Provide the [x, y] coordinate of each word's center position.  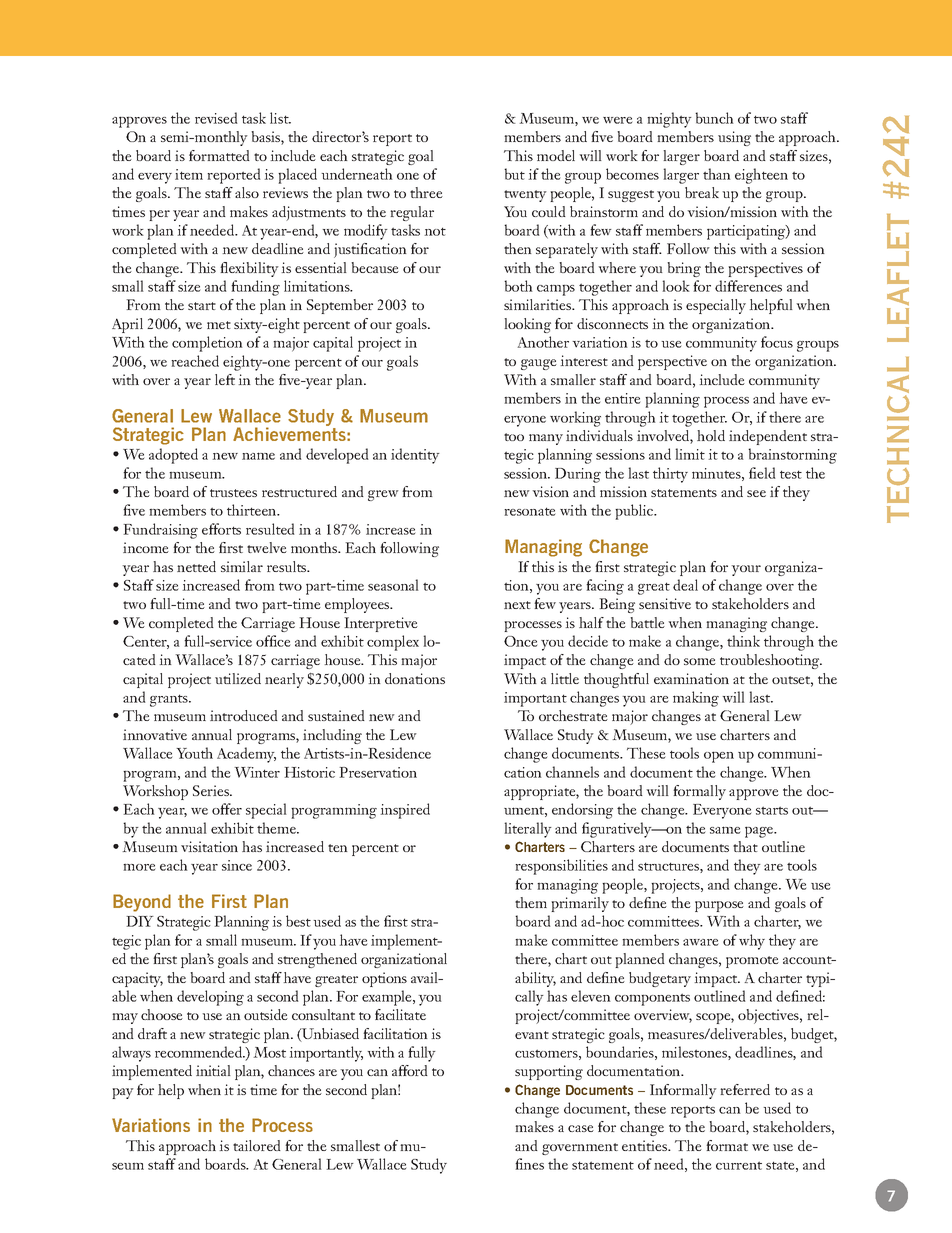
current [739, 1165]
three [426, 192]
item [189, 174]
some [700, 661]
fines [529, 1164]
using [734, 138]
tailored [257, 1145]
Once [520, 641]
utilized [238, 678]
